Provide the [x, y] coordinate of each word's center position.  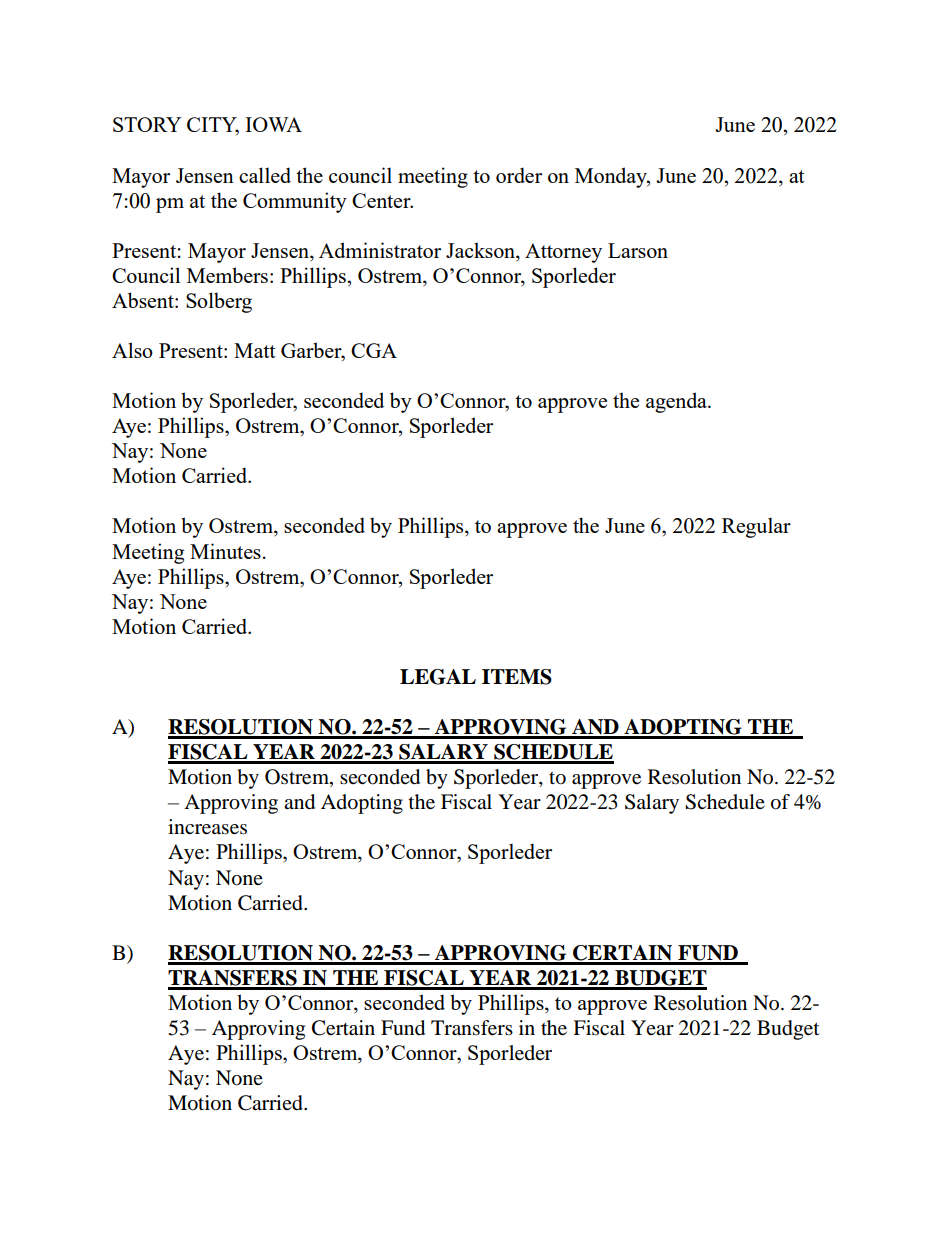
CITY [213, 126]
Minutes [225, 551]
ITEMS [517, 677]
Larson [638, 250]
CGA [374, 350]
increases [207, 827]
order [519, 175]
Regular [756, 527]
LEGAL [438, 677]
